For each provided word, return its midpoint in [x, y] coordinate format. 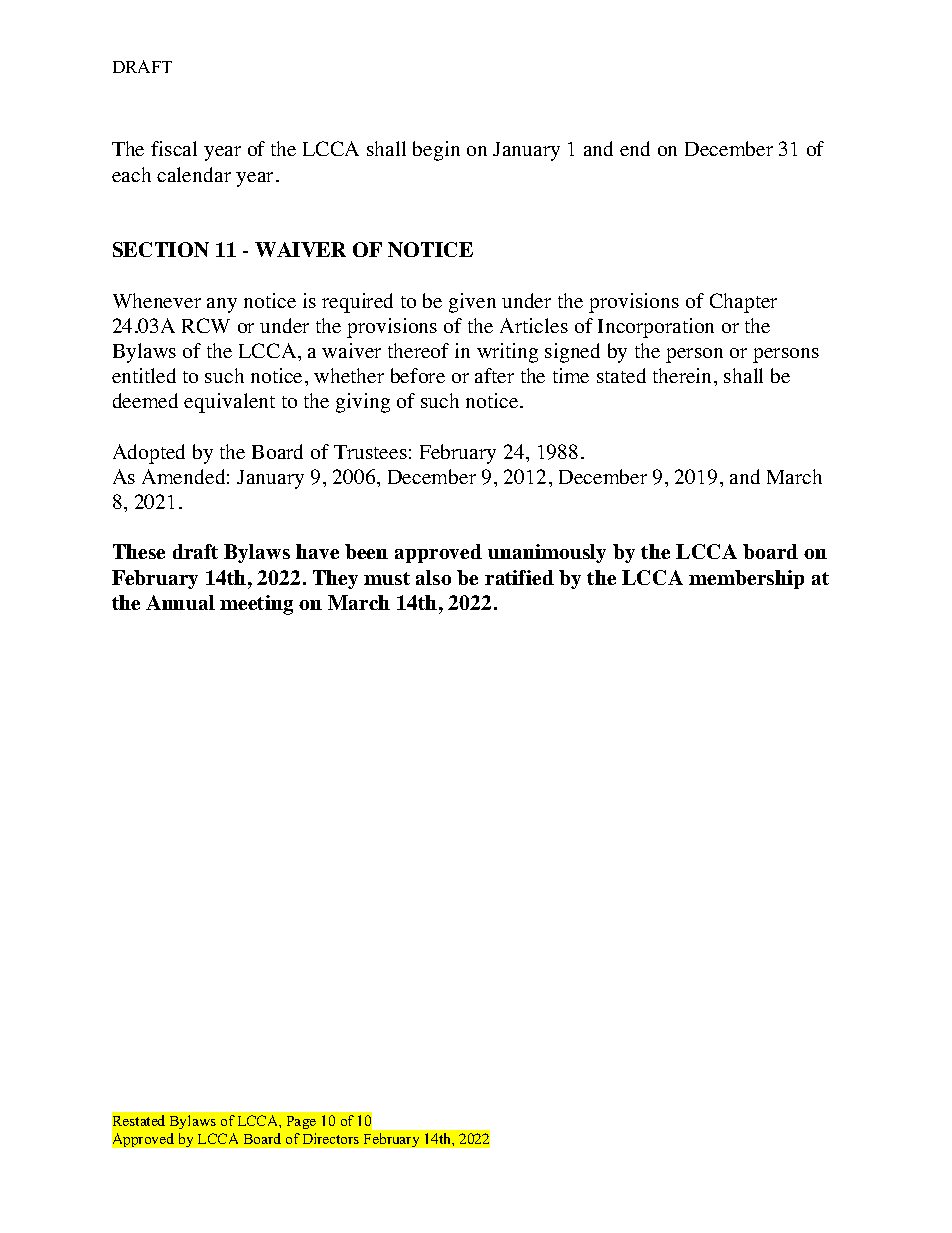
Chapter [743, 303]
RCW [206, 325]
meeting [256, 605]
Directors [331, 1138]
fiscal [174, 148]
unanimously [547, 553]
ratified [519, 577]
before [418, 375]
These [139, 551]
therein [684, 375]
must [387, 578]
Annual [180, 602]
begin [436, 151]
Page [301, 1122]
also [433, 577]
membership [746, 579]
